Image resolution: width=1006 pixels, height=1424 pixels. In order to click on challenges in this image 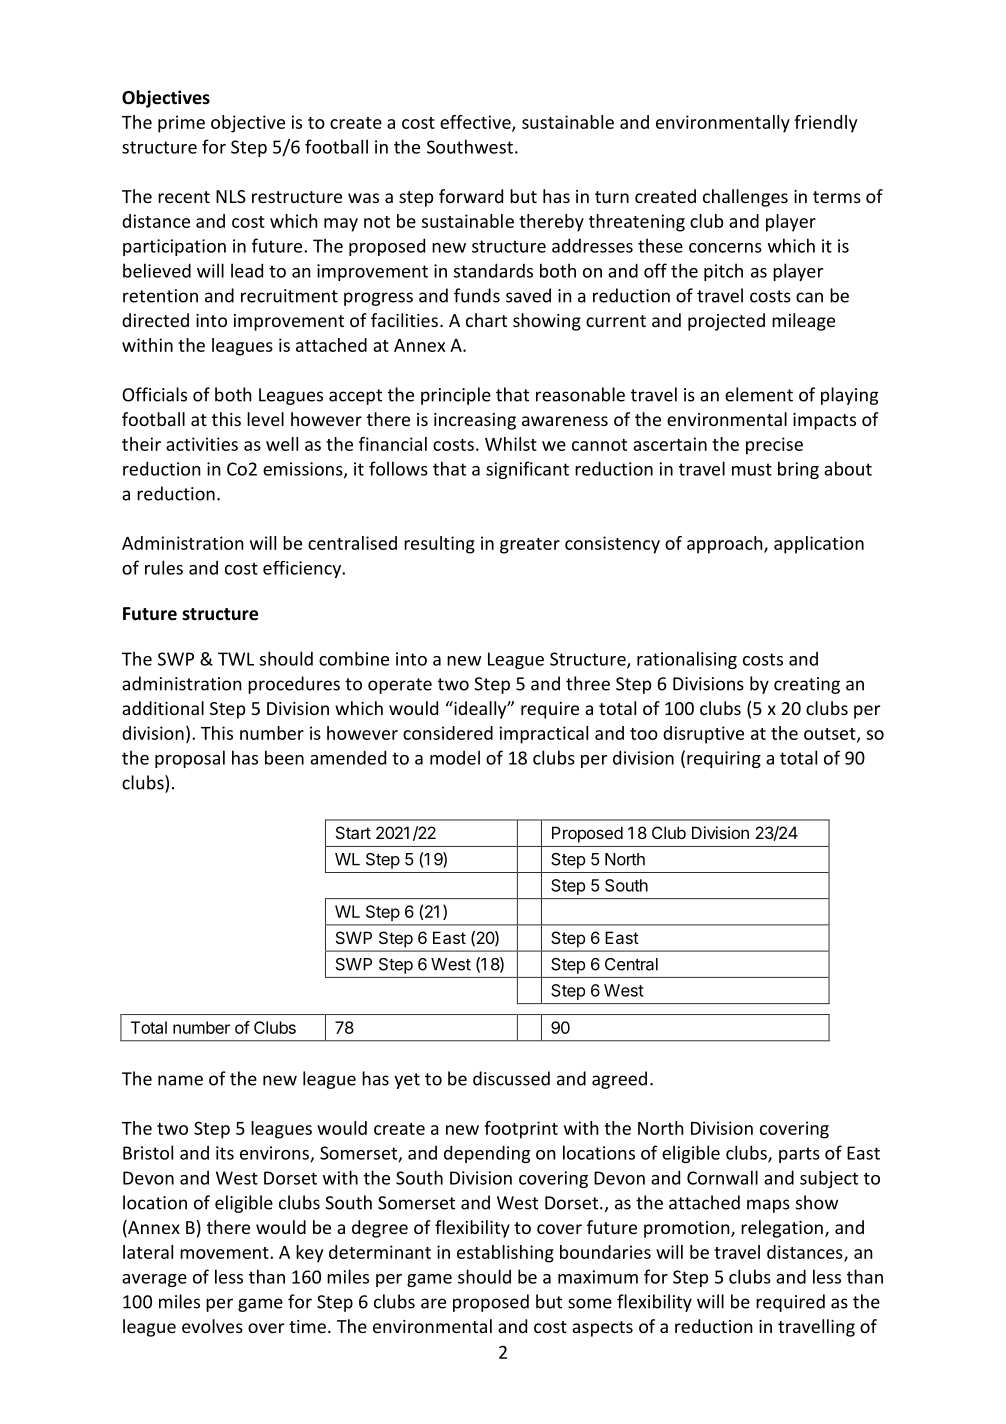, I will do `click(745, 198)`.
